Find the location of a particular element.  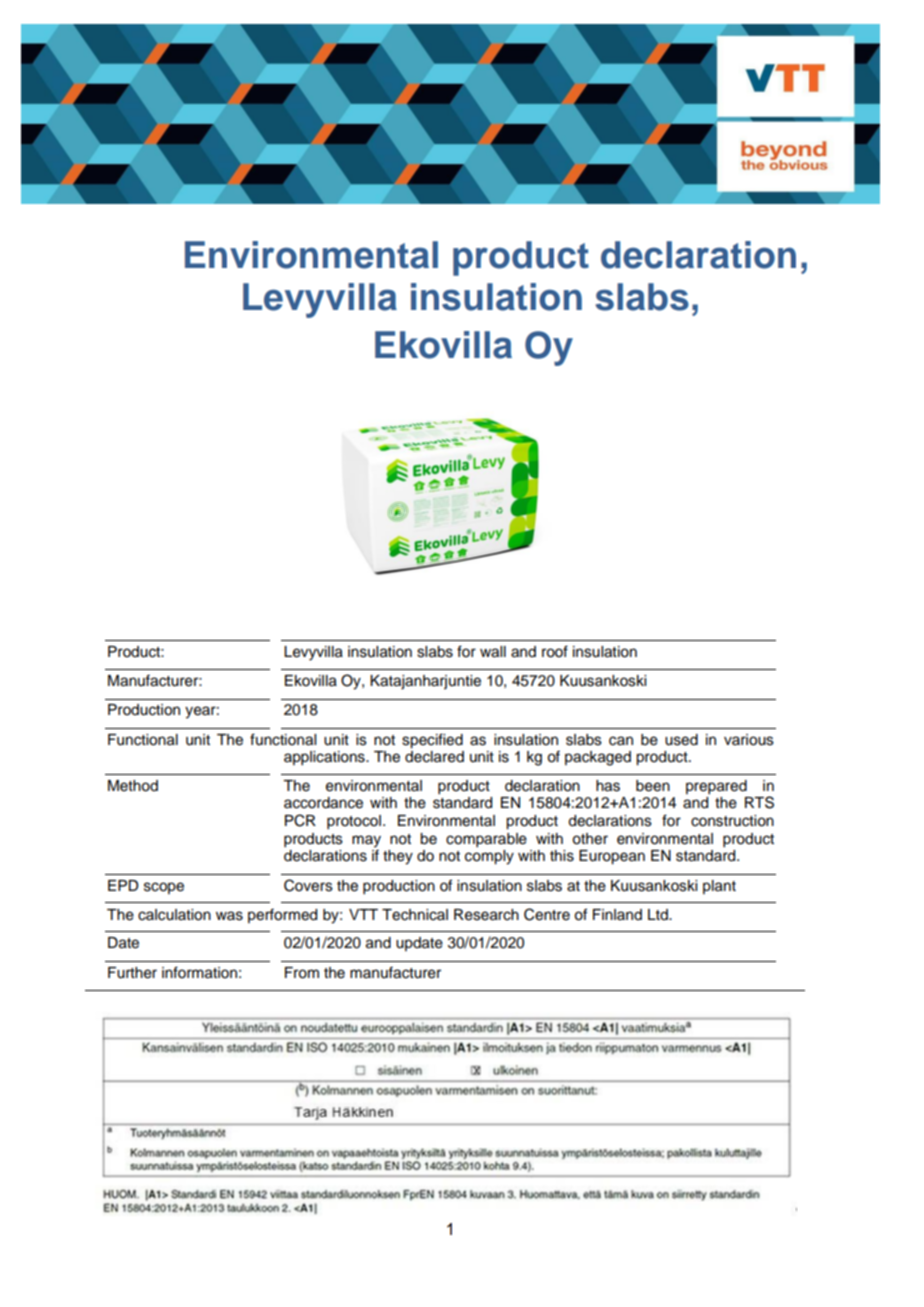

construction is located at coordinates (732, 821).
